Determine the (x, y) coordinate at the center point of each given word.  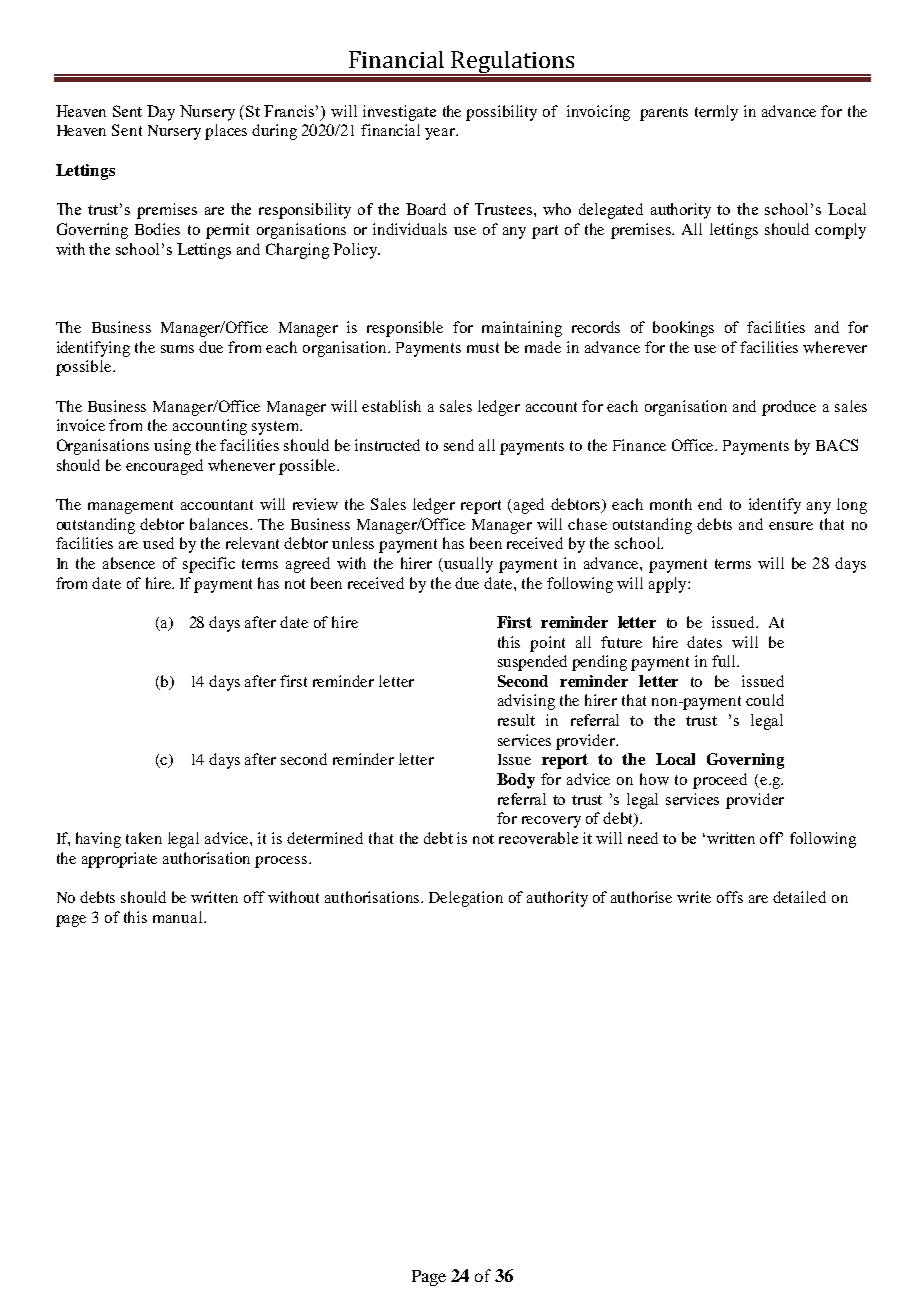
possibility (501, 113)
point (547, 644)
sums (177, 349)
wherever (835, 347)
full (725, 661)
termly (716, 113)
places (226, 132)
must (483, 348)
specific (209, 565)
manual (179, 917)
